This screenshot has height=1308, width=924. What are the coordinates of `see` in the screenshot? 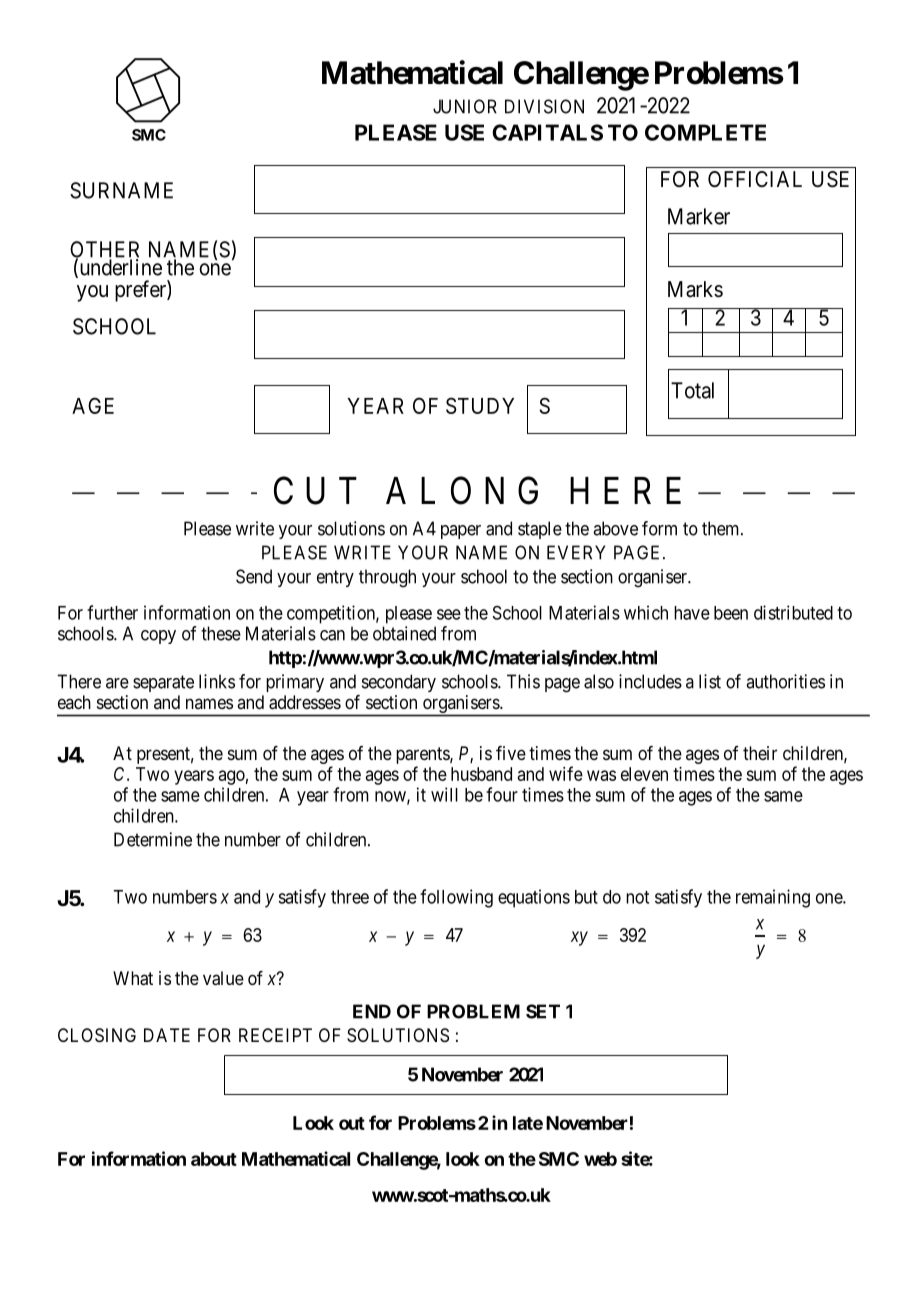 It's located at (449, 614).
